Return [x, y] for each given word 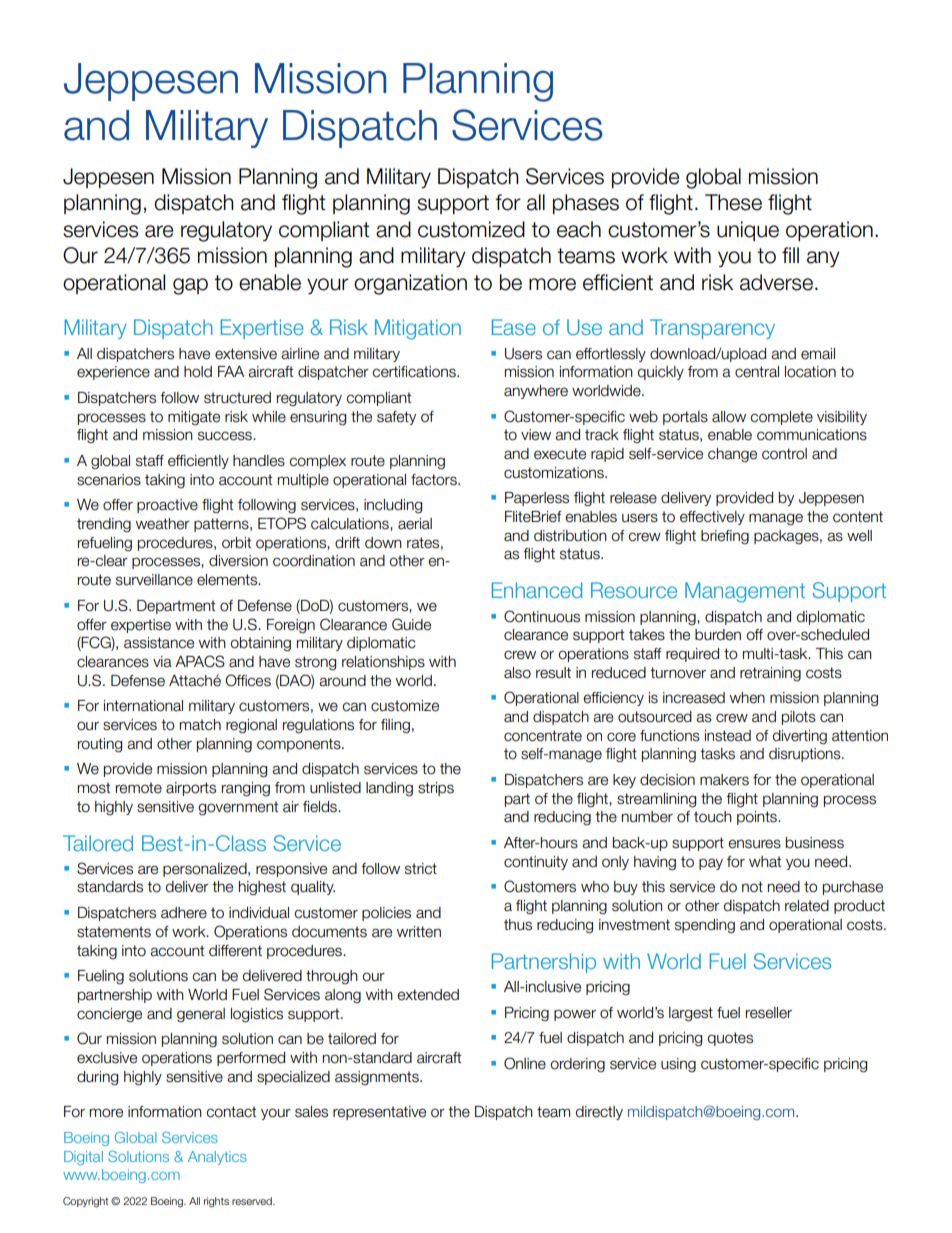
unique [748, 231]
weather [163, 524]
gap [190, 286]
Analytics [217, 1158]
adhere [184, 913]
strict [421, 869]
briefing [725, 537]
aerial [415, 524]
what [765, 862]
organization [410, 284]
